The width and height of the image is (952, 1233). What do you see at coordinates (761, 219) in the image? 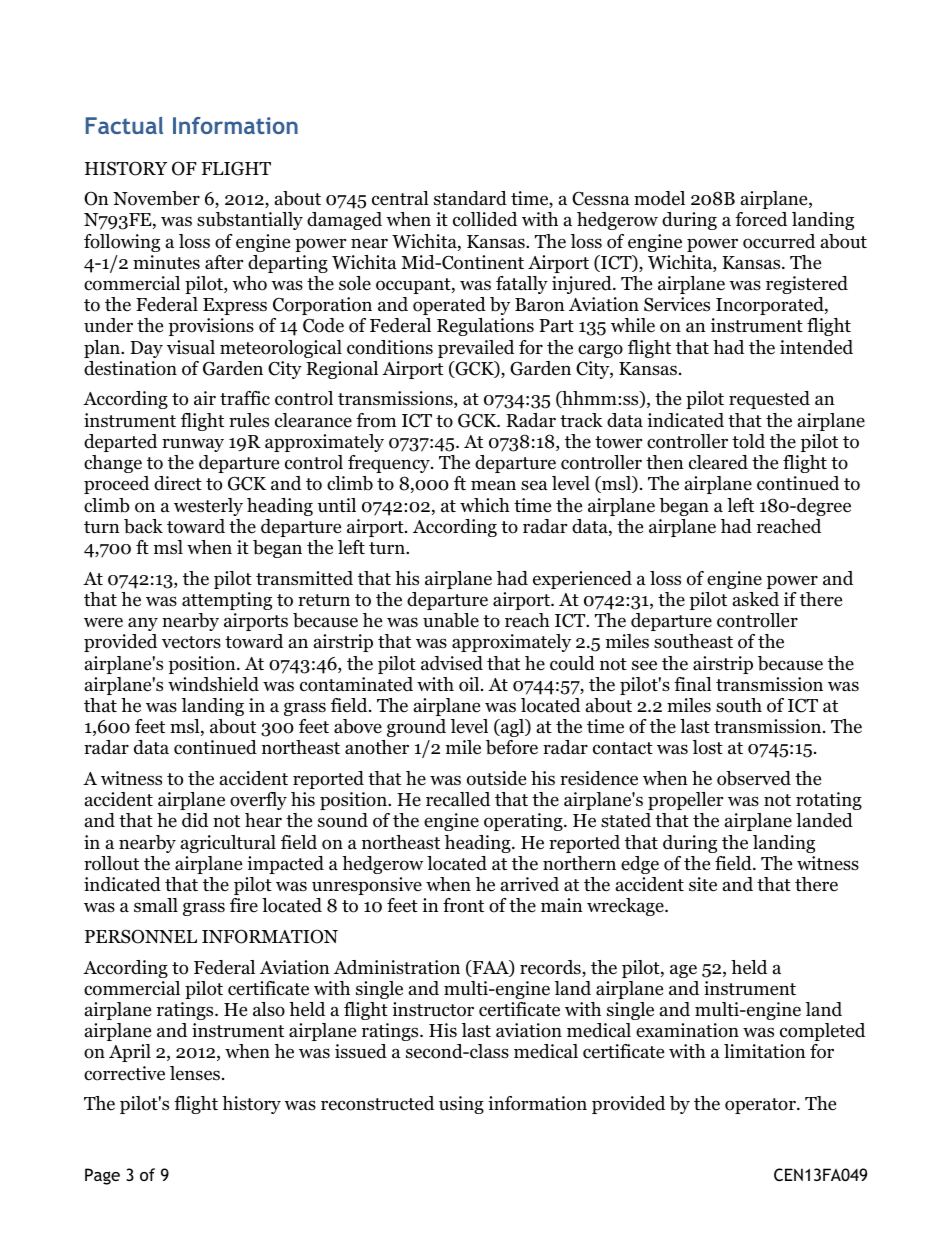
I see `forced` at bounding box center [761, 219].
